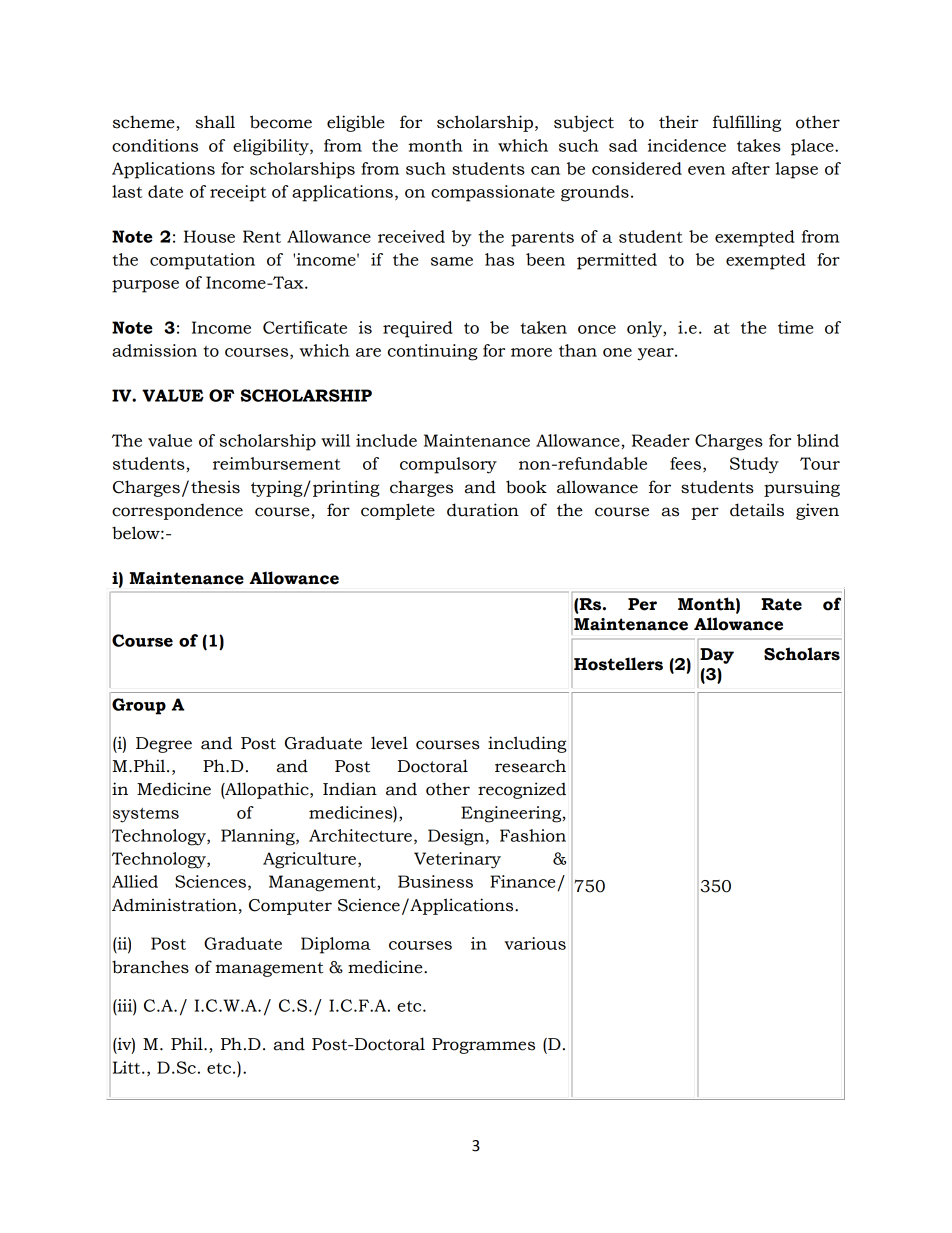  What do you see at coordinates (754, 465) in the screenshot?
I see `Study` at bounding box center [754, 465].
